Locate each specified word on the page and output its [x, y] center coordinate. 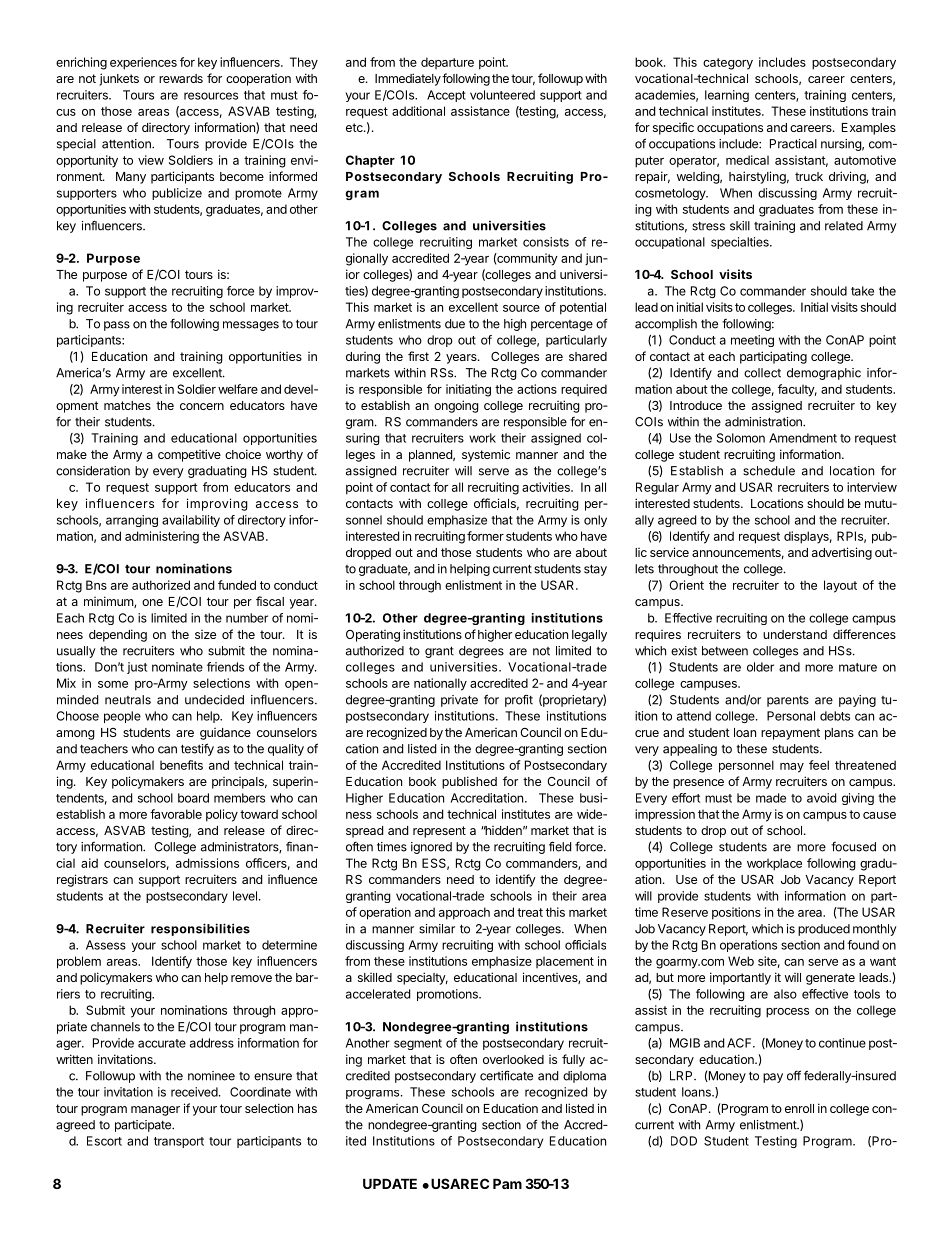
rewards [181, 78]
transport [179, 1142]
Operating [373, 636]
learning [727, 96]
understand [795, 634]
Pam [507, 1183]
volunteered [502, 95]
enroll [799, 1108]
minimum [109, 602]
